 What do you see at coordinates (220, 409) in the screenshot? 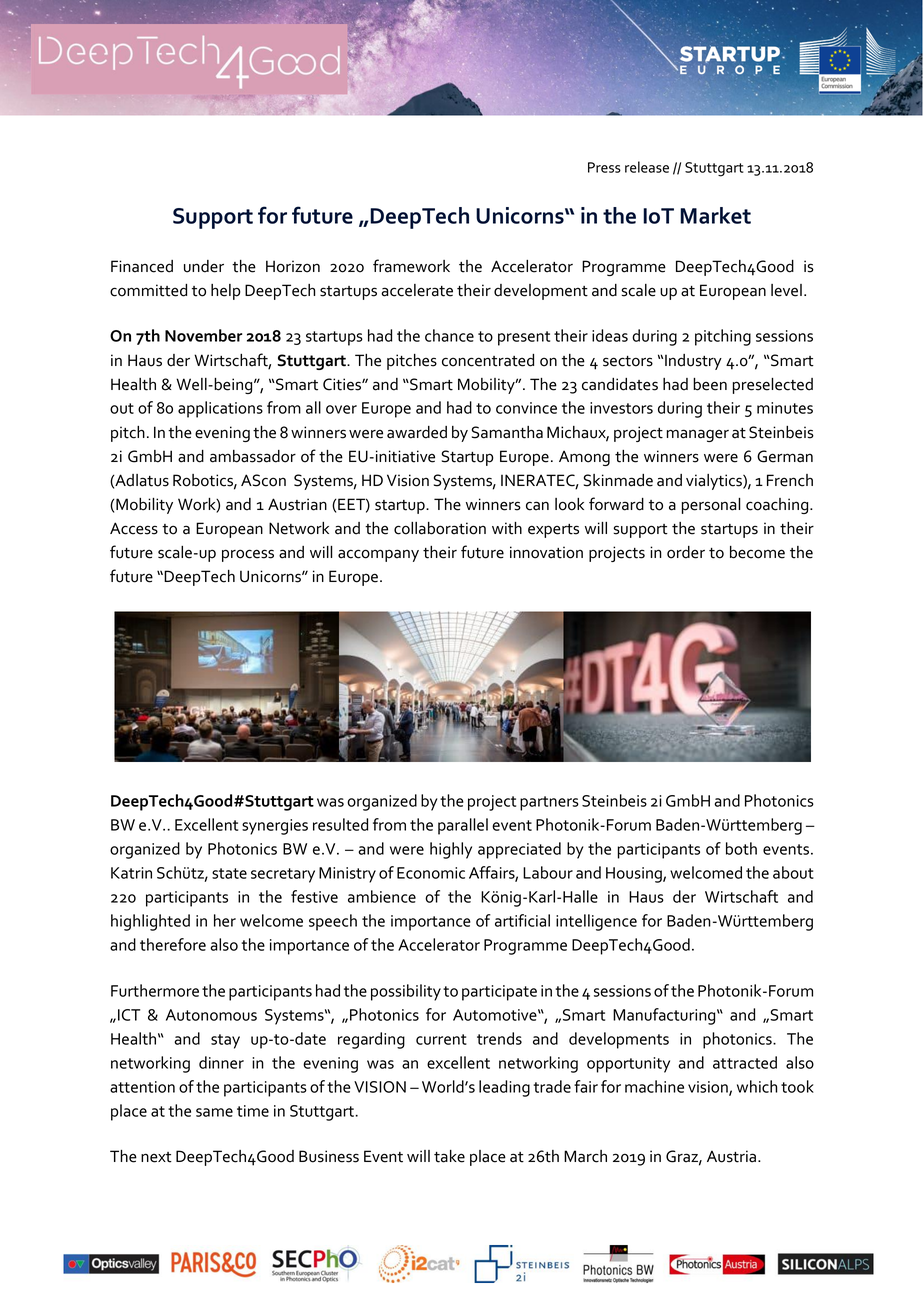
I see `applications` at bounding box center [220, 409].
